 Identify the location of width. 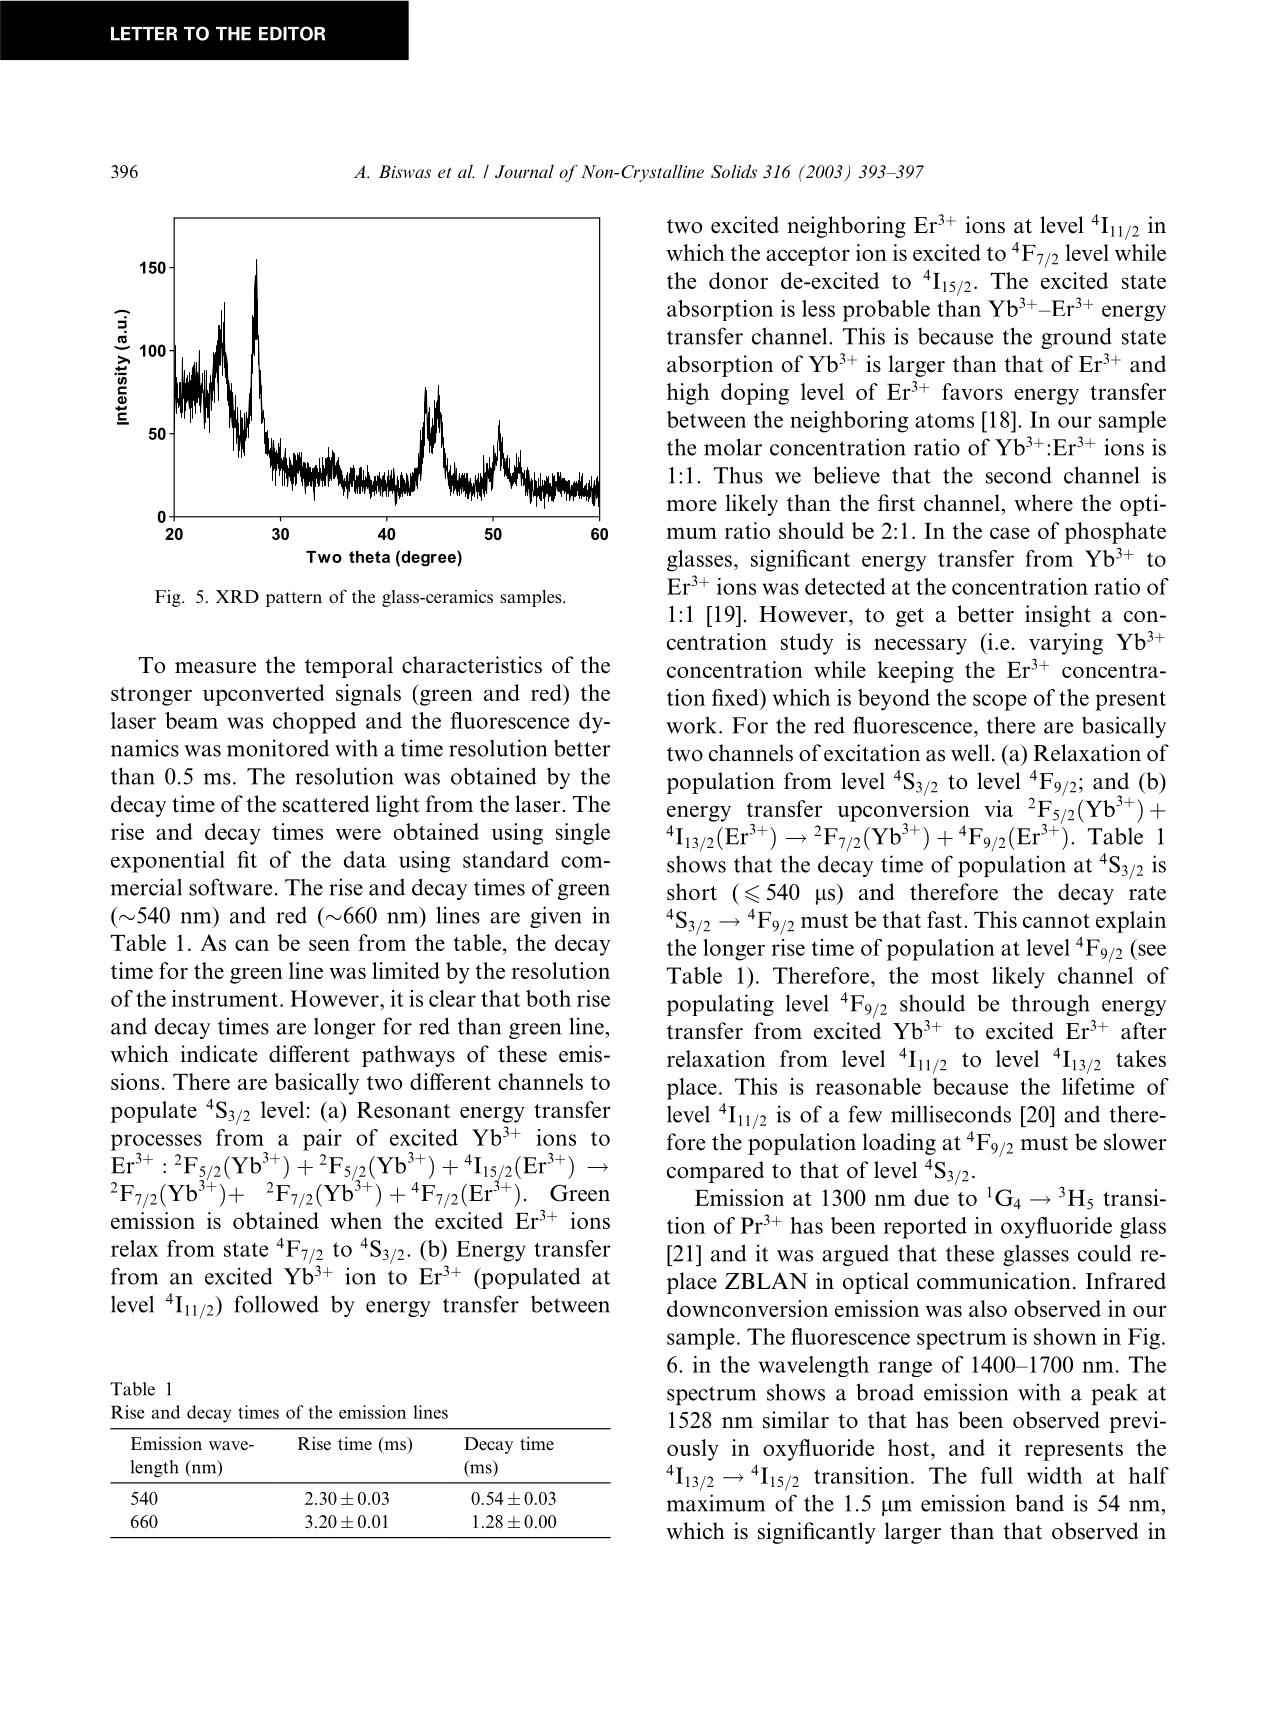
(1054, 1475).
